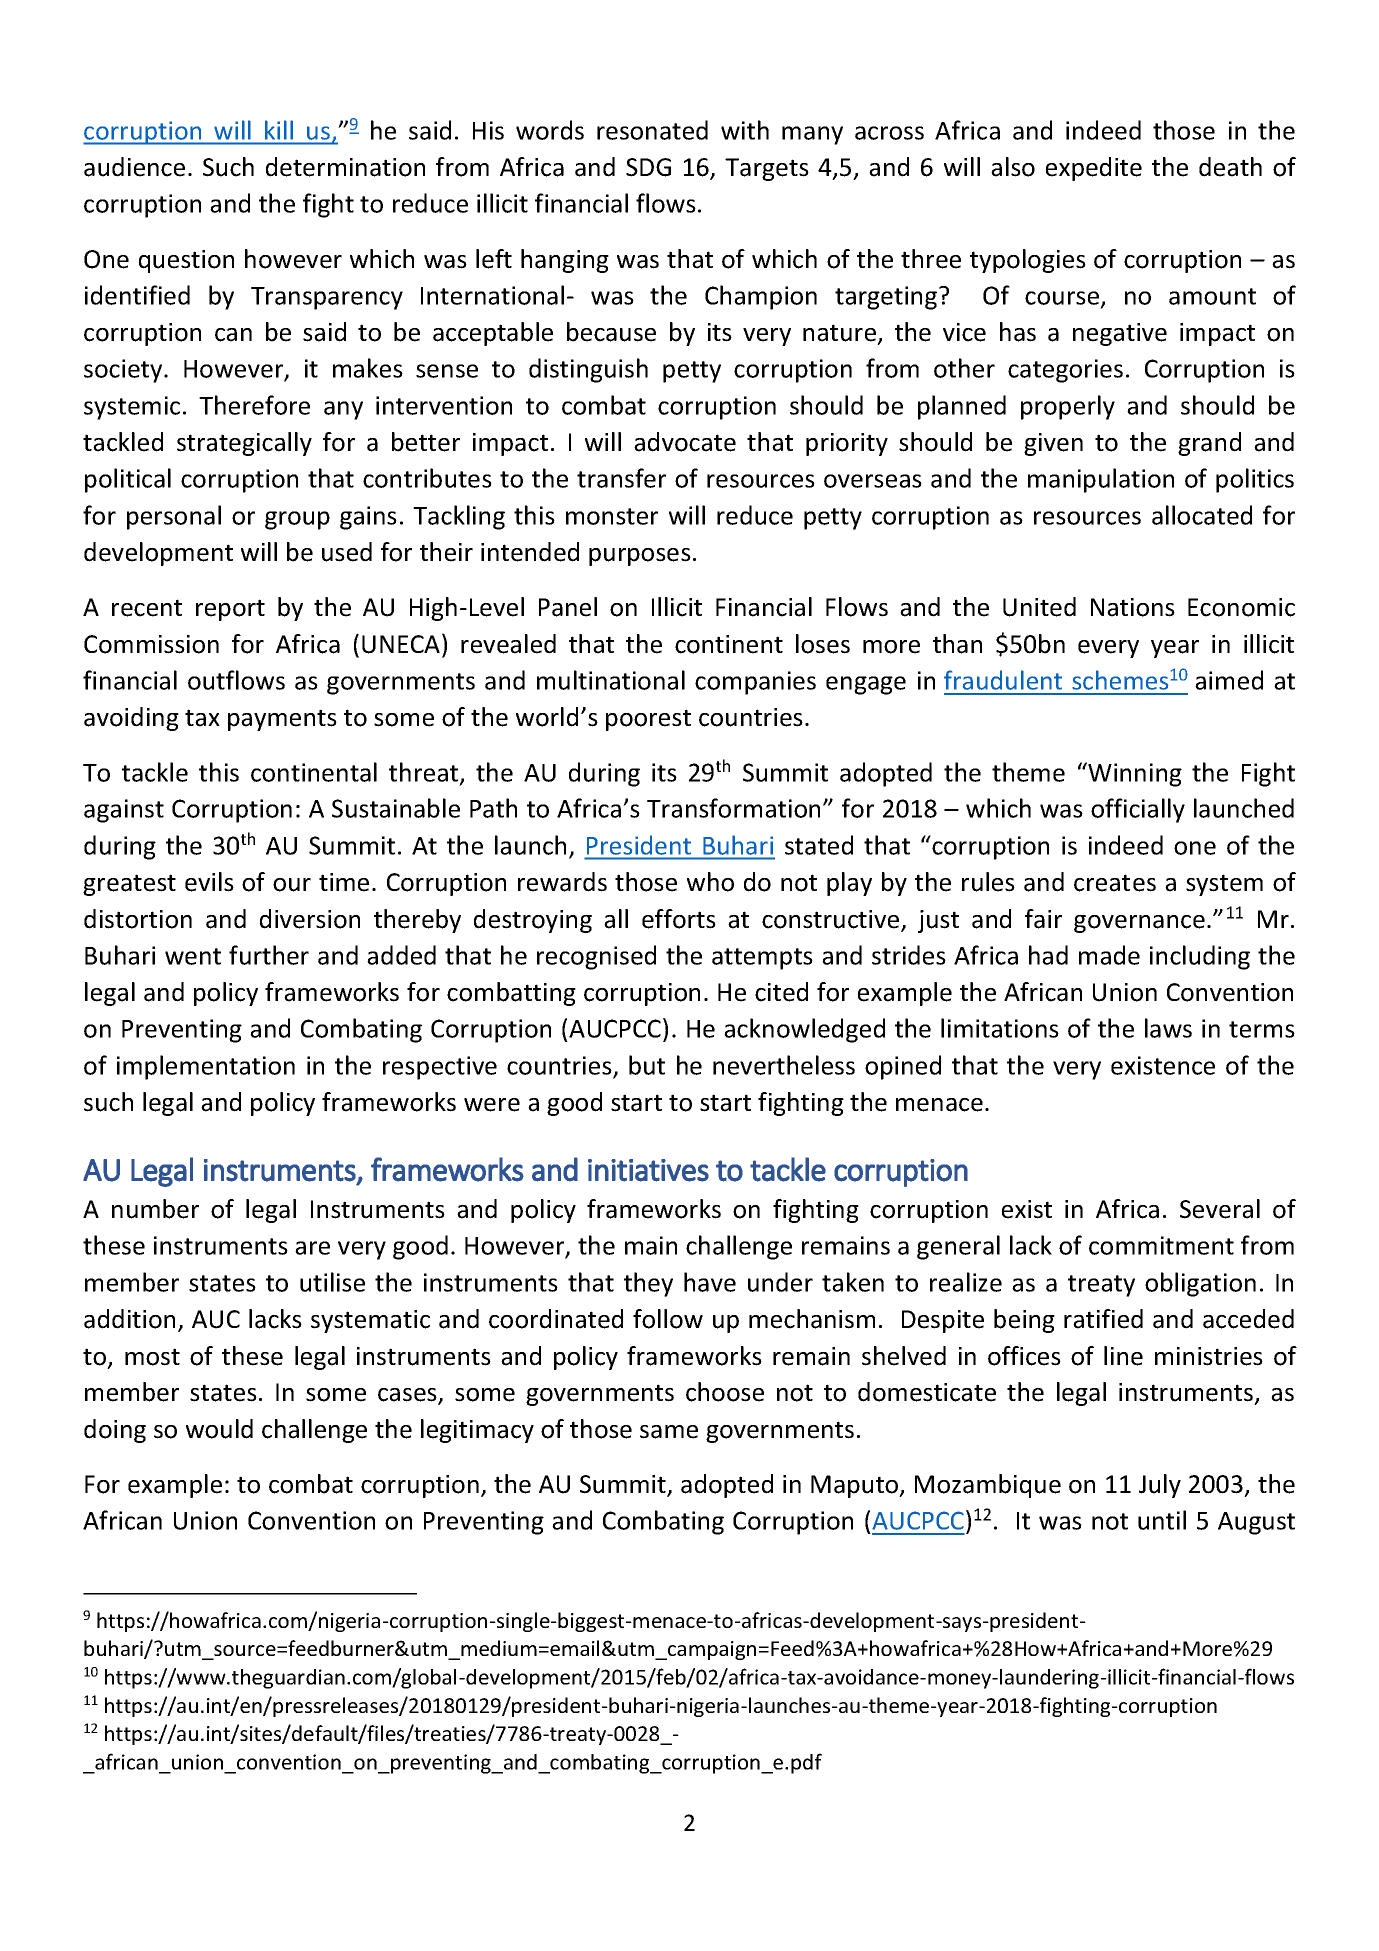  I want to click on SDG, so click(648, 167).
